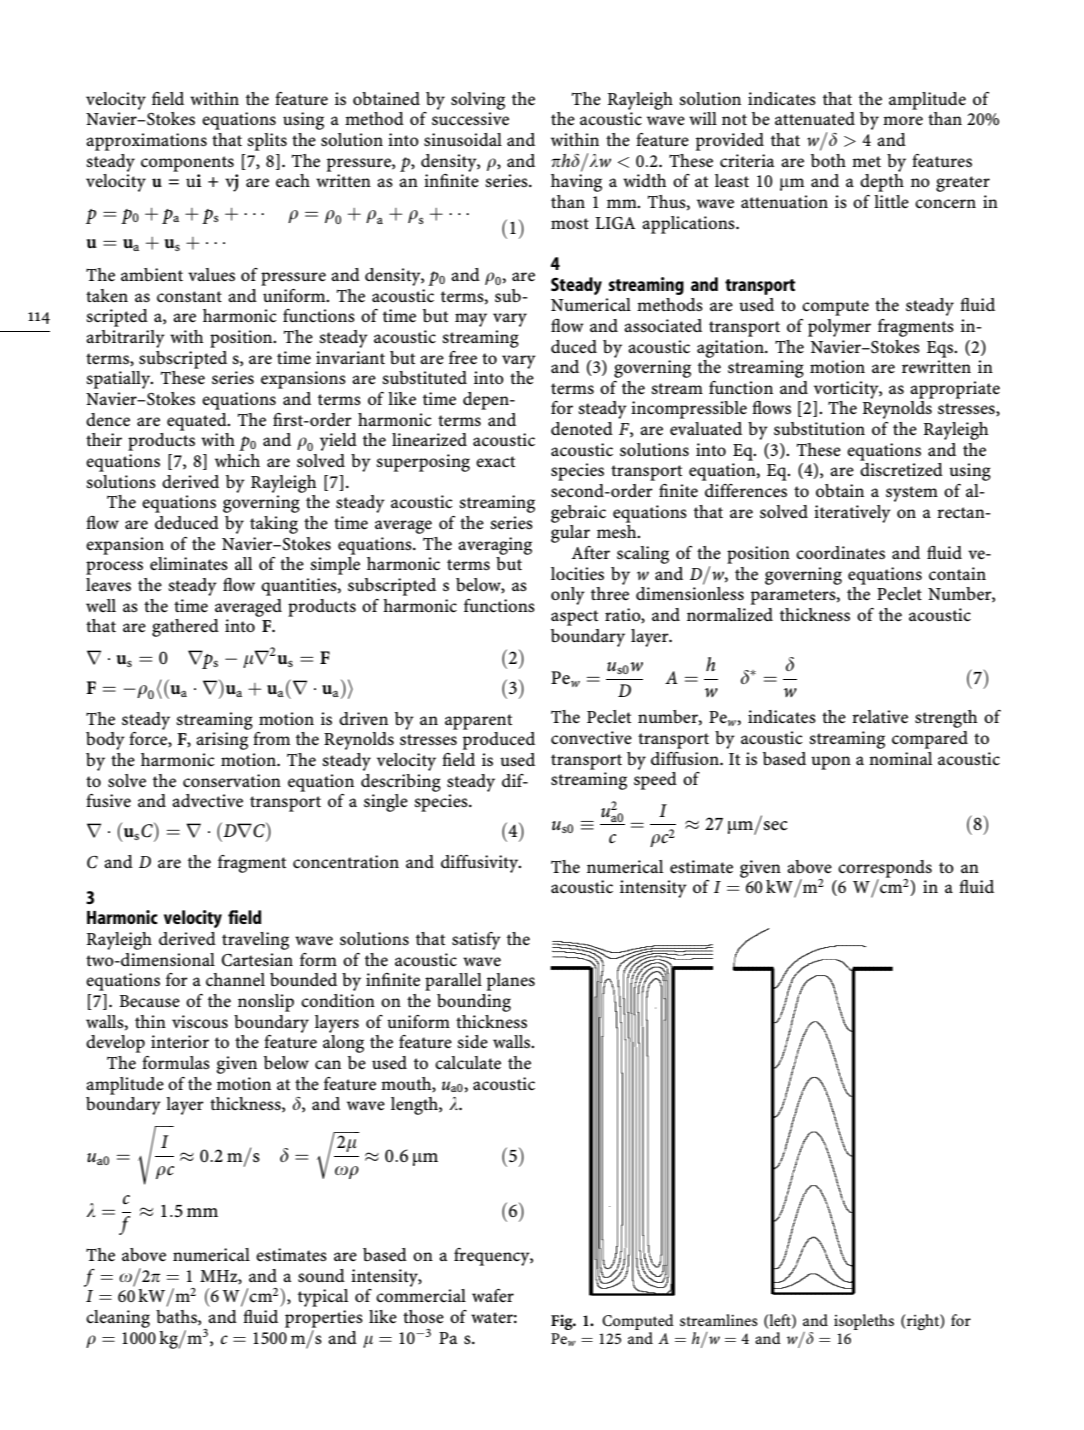 The image size is (1084, 1430). Describe the element at coordinates (470, 118) in the image. I see `successive` at that location.
